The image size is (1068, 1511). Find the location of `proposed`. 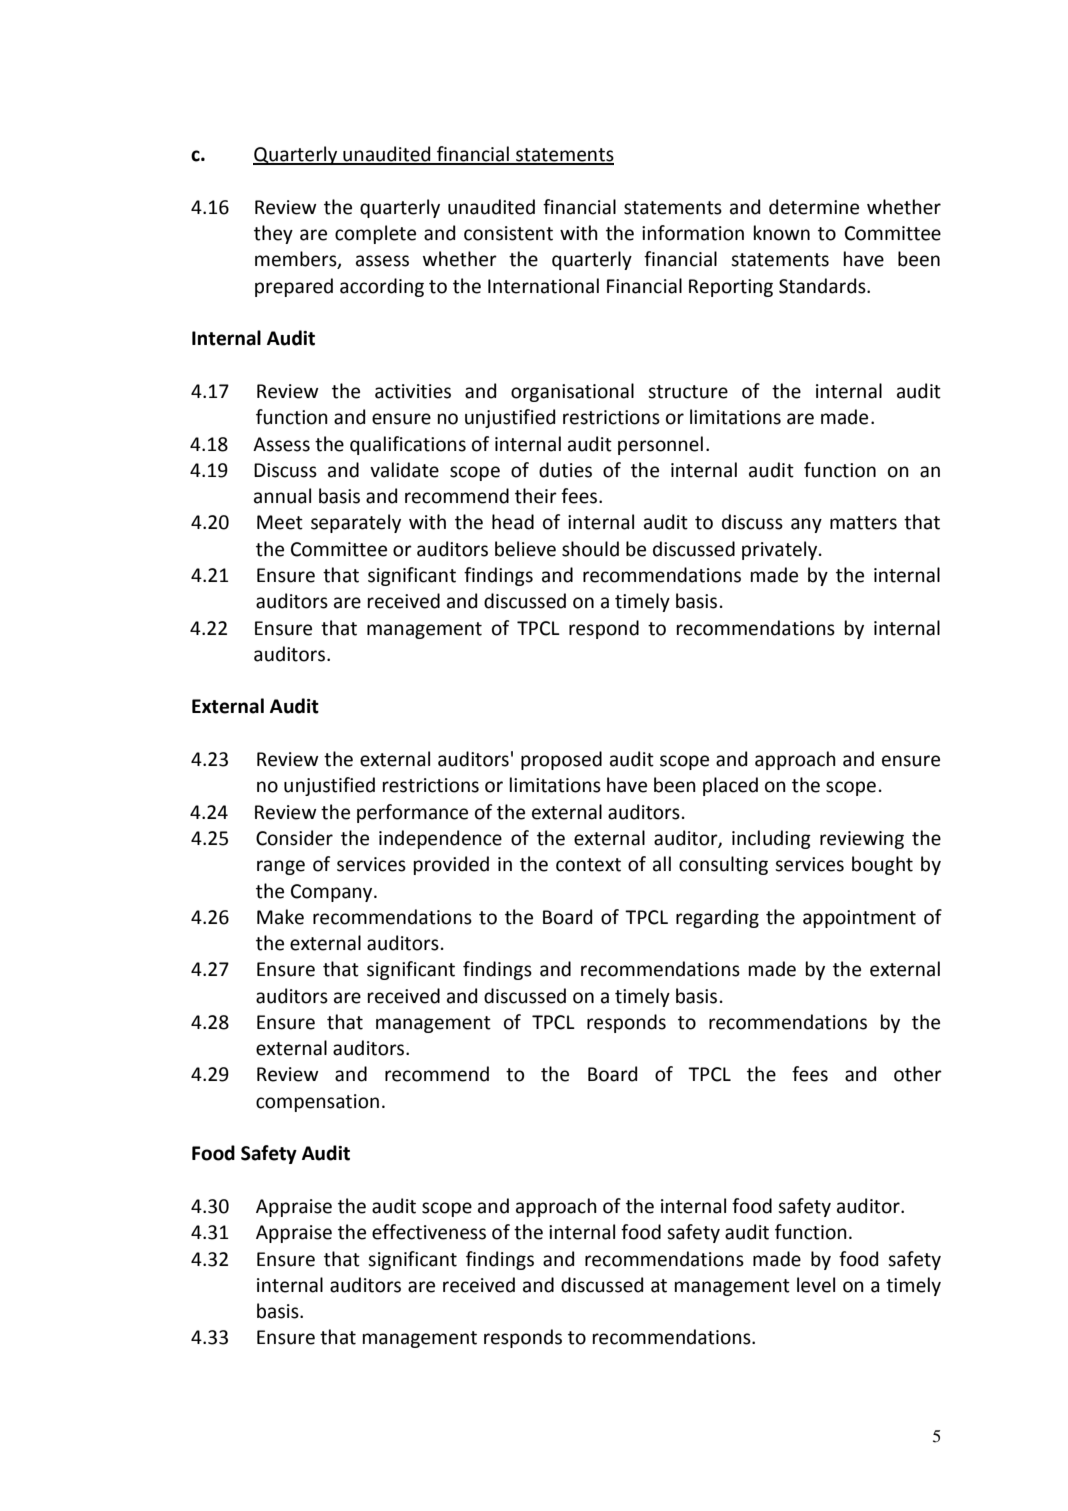

proposed is located at coordinates (561, 760).
